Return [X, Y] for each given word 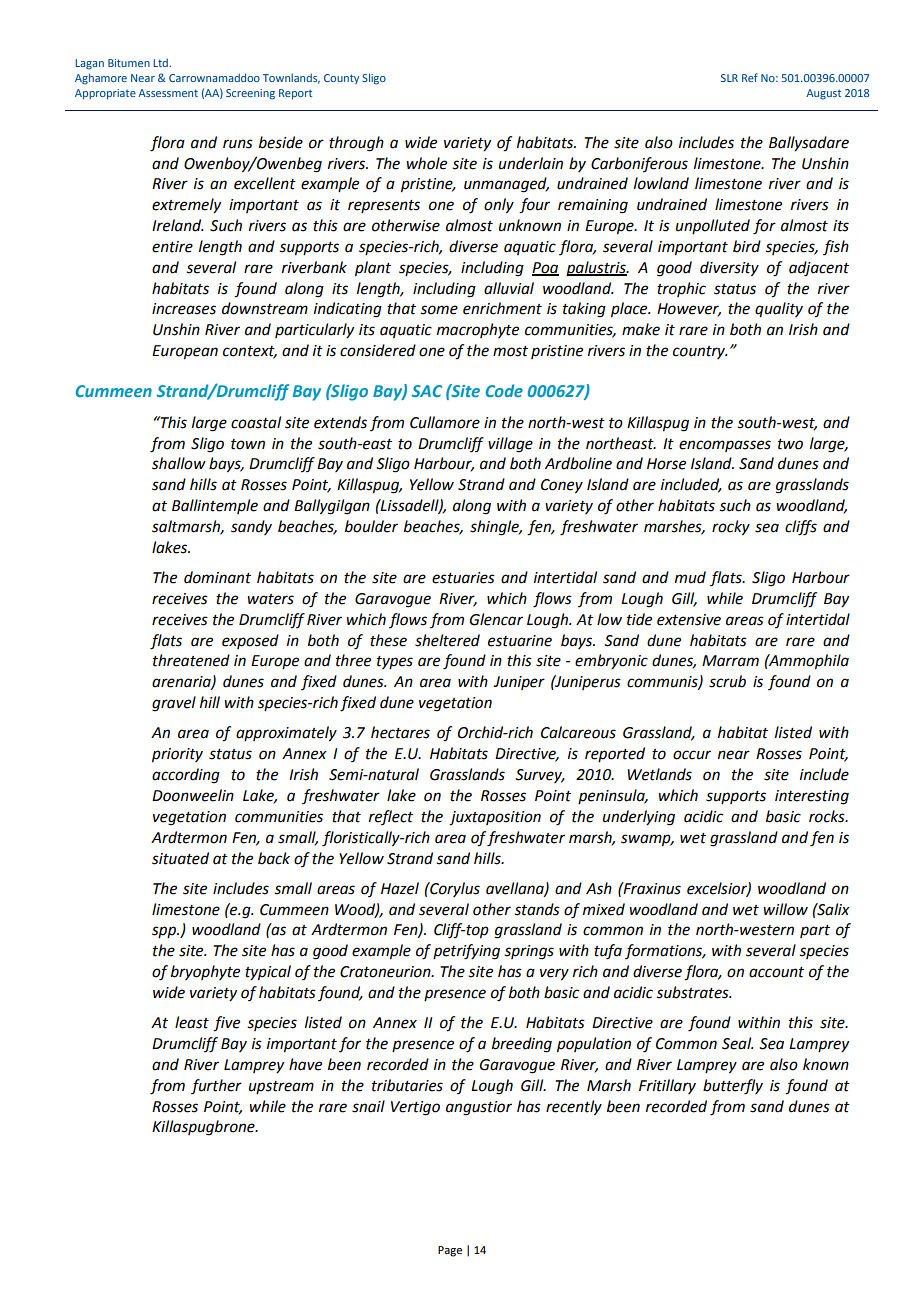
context [250, 352]
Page [450, 1251]
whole [426, 163]
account [776, 972]
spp [165, 932]
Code [504, 390]
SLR [729, 78]
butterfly [733, 1087]
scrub [727, 681]
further [216, 1086]
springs [529, 952]
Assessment [168, 93]
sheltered [447, 640]
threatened [191, 660]
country [700, 352]
